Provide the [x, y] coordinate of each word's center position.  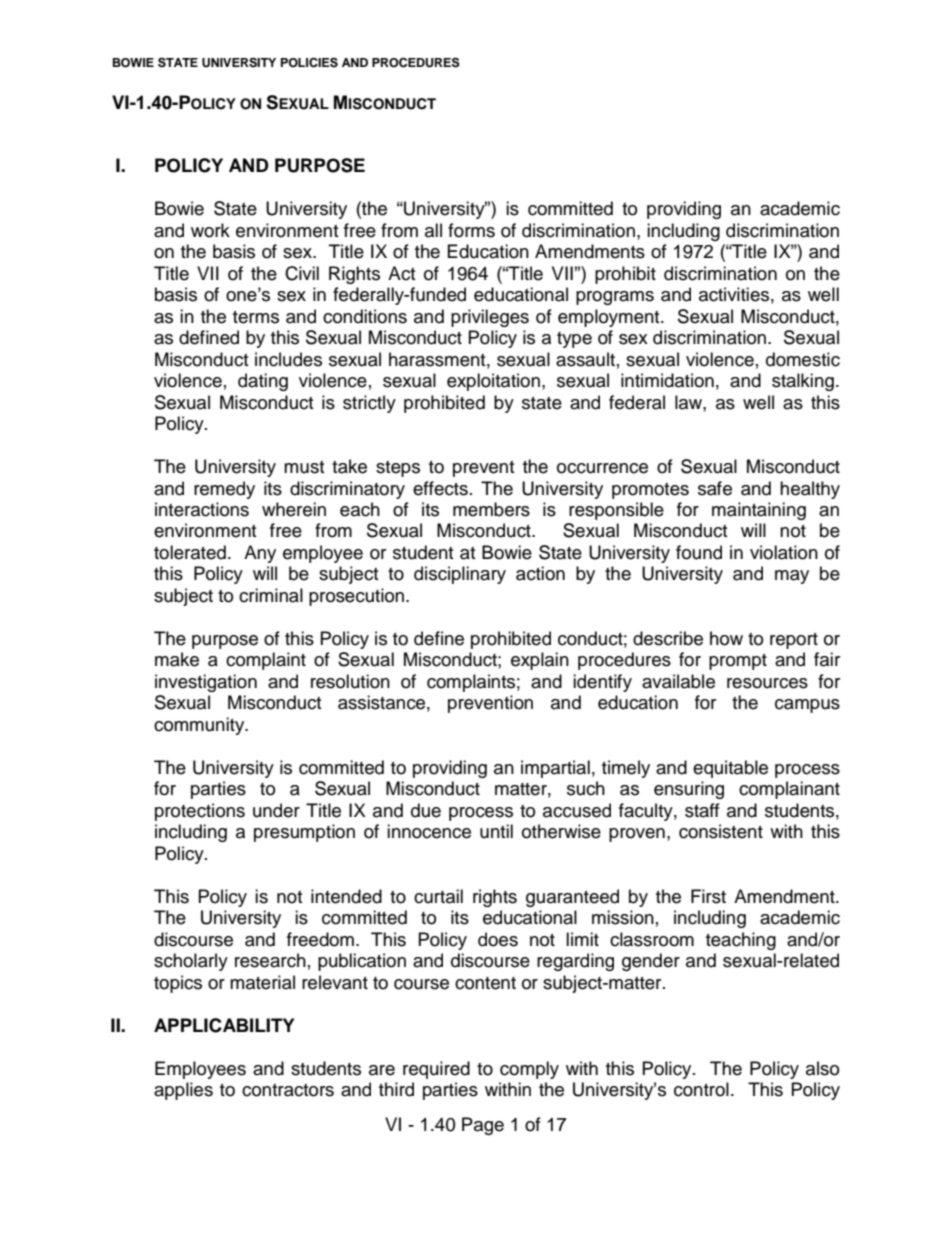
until [496, 831]
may [792, 577]
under [276, 810]
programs [615, 298]
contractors [288, 1090]
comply [529, 1070]
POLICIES [309, 62]
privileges [490, 318]
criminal [271, 595]
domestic [803, 359]
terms [256, 317]
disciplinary [460, 575]
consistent [721, 831]
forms [471, 230]
